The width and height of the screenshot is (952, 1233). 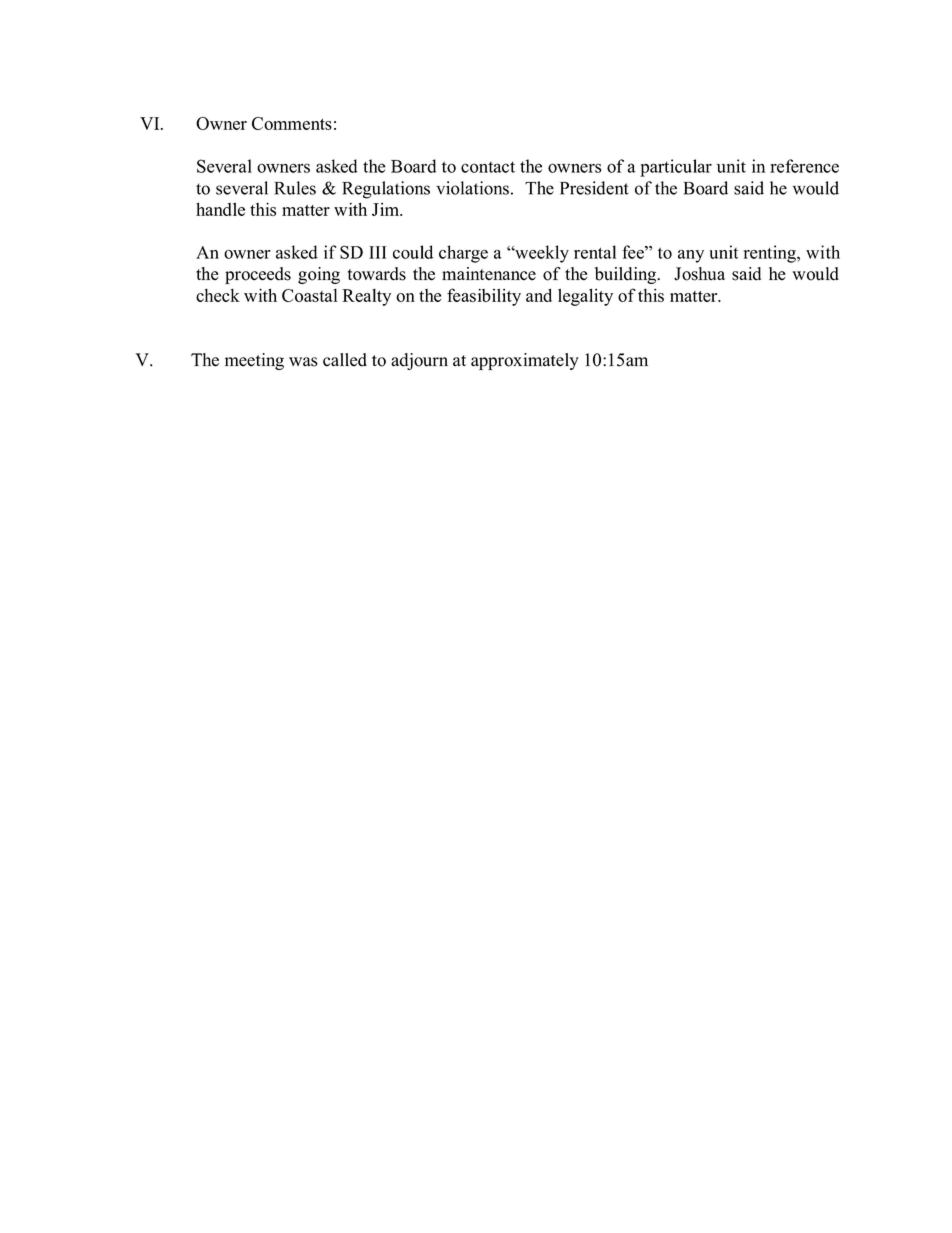 I want to click on violations, so click(x=472, y=188).
